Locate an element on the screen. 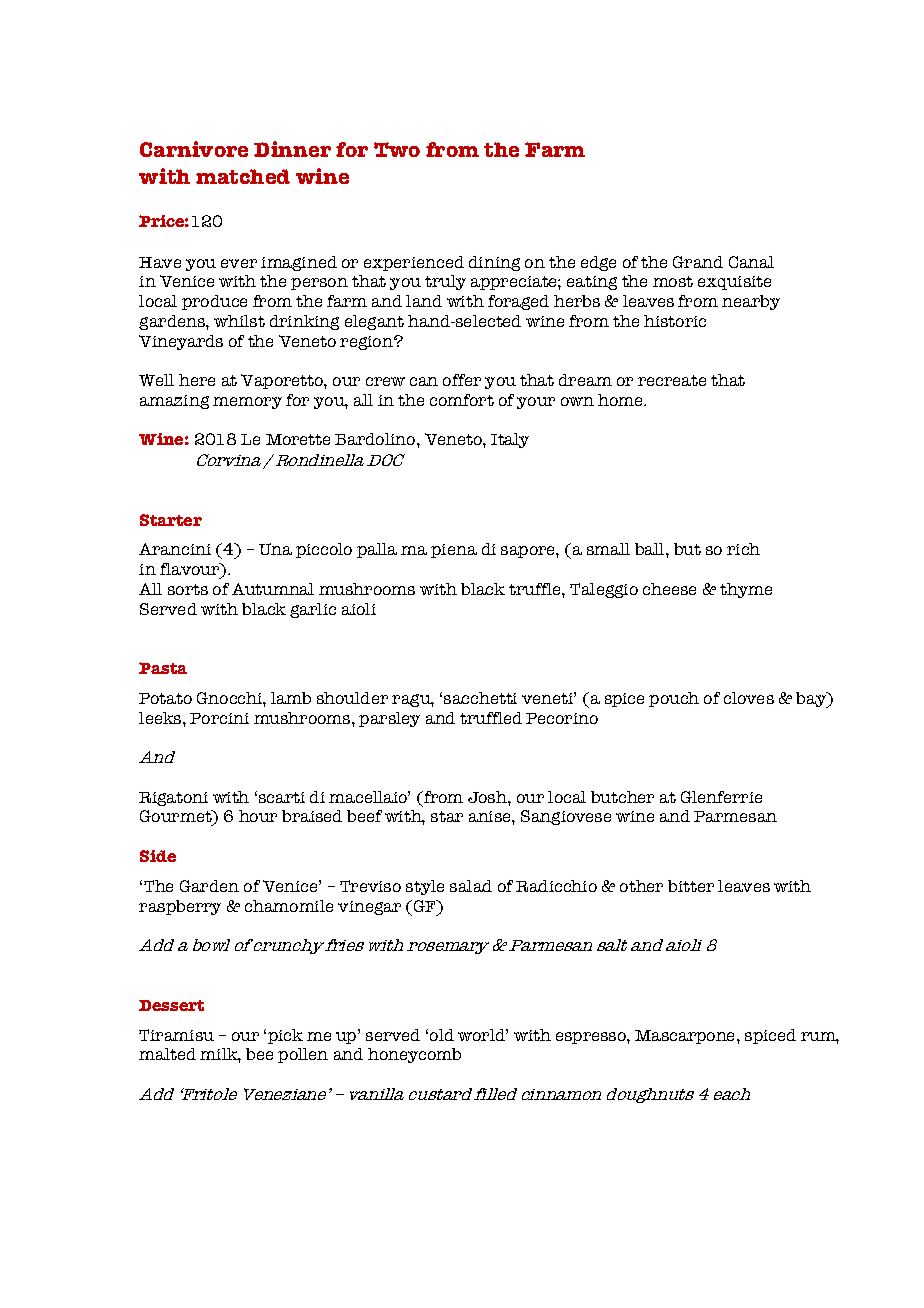 The height and width of the screenshot is (1308, 924). hour is located at coordinates (258, 816).
